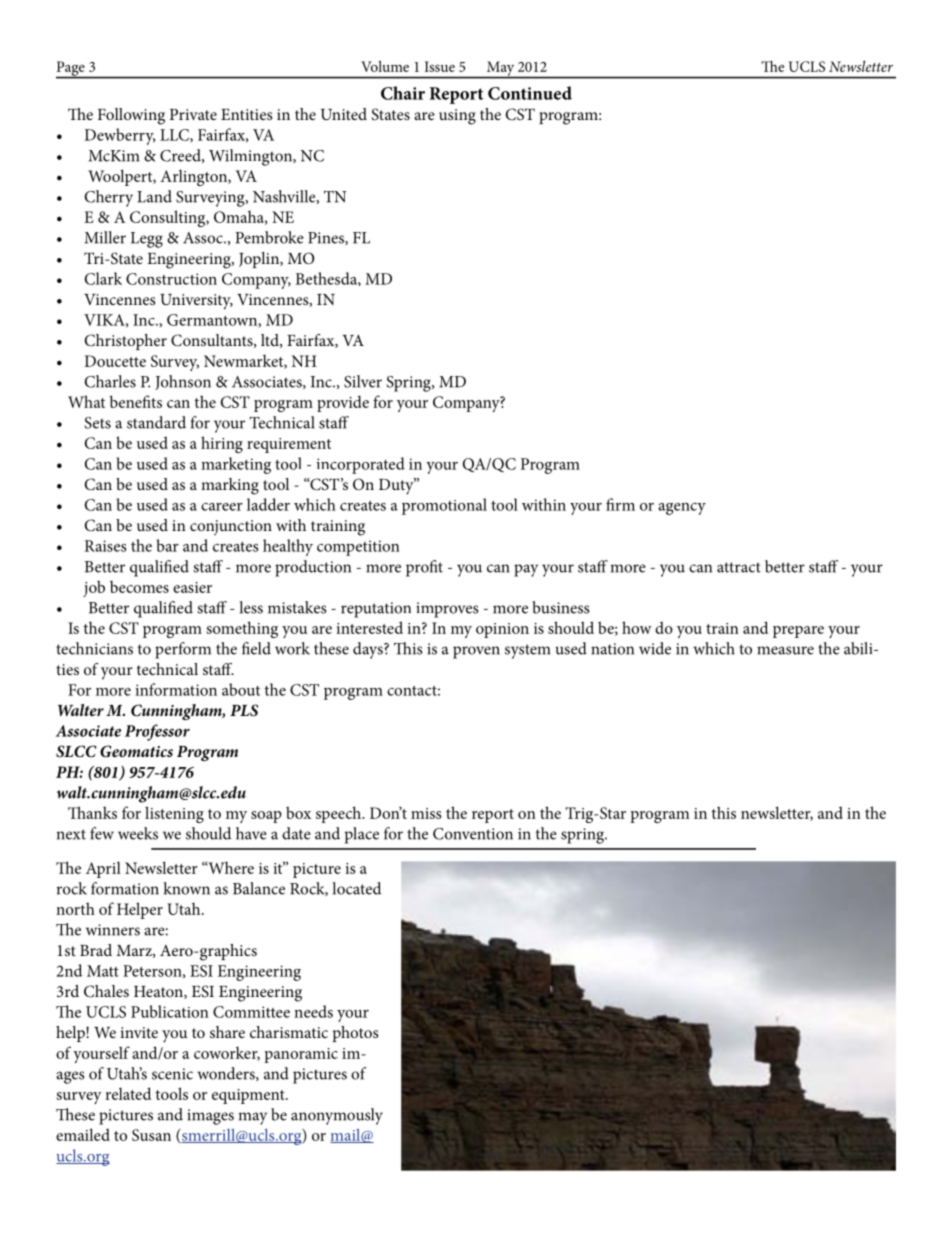 The width and height of the screenshot is (952, 1233). Describe the element at coordinates (337, 1116) in the screenshot. I see `anonymously` at that location.
